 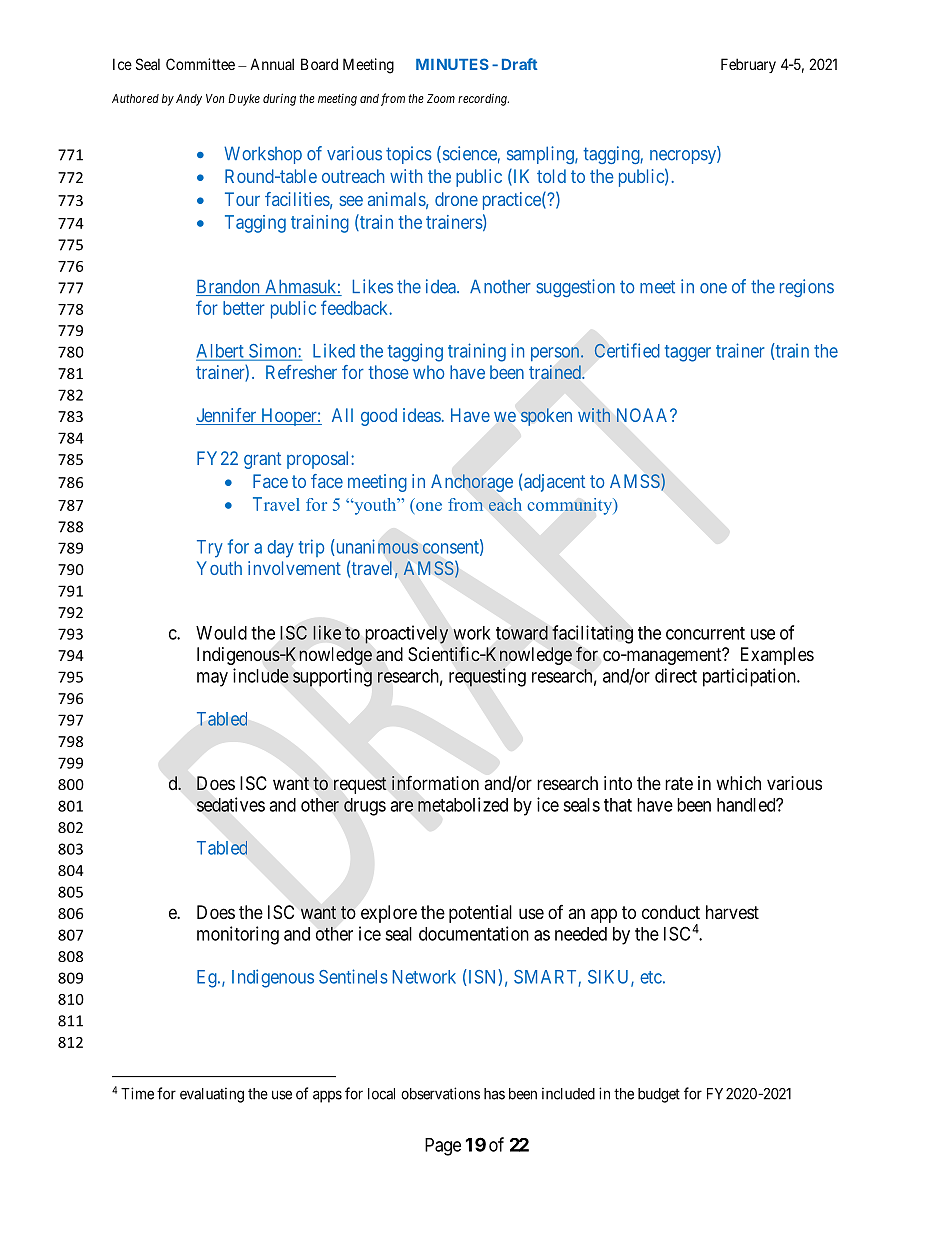 I want to click on Von, so click(x=215, y=98).
